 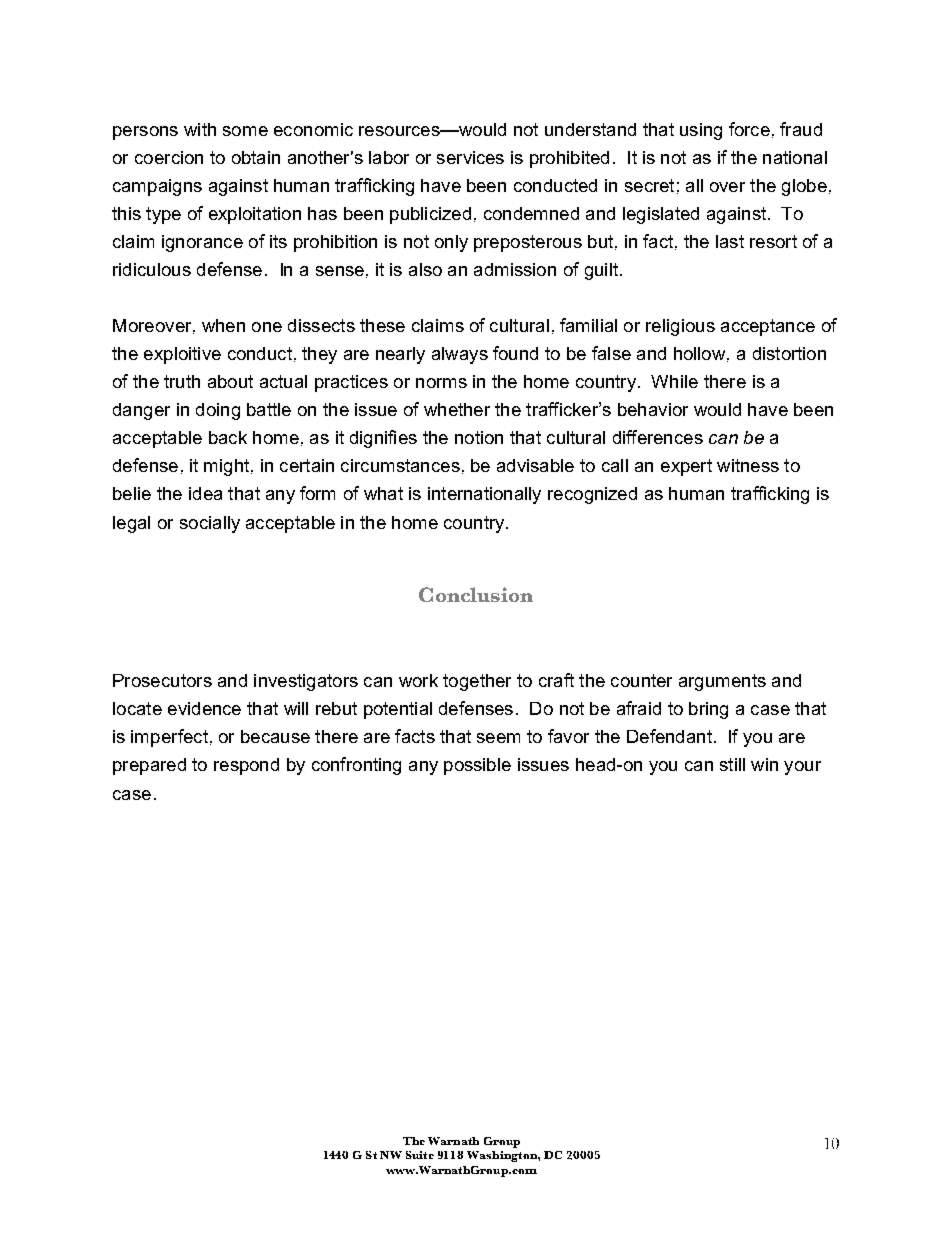 What do you see at coordinates (477, 766) in the screenshot?
I see `possible` at bounding box center [477, 766].
